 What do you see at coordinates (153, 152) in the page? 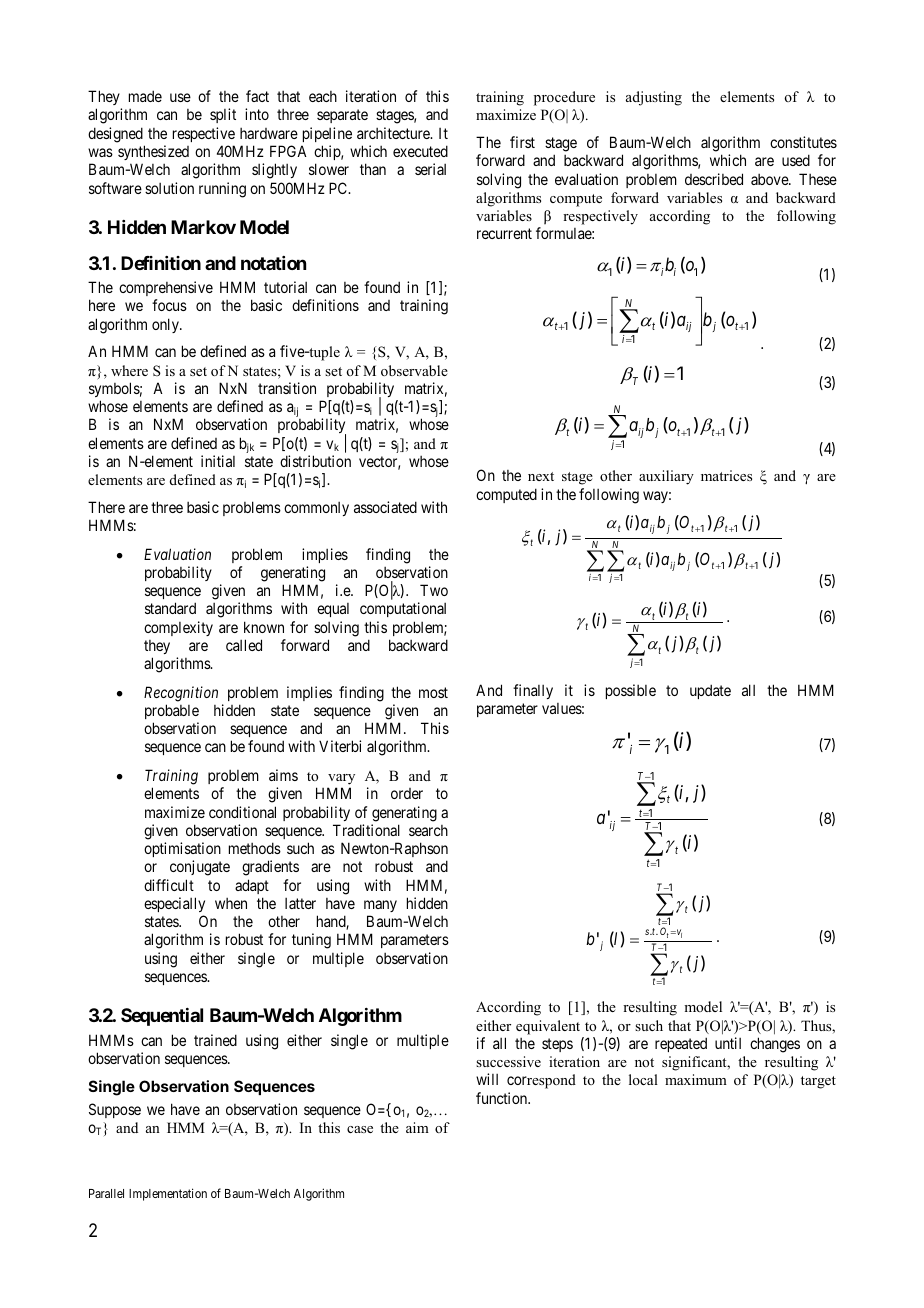
I see `synthesized` at bounding box center [153, 152].
